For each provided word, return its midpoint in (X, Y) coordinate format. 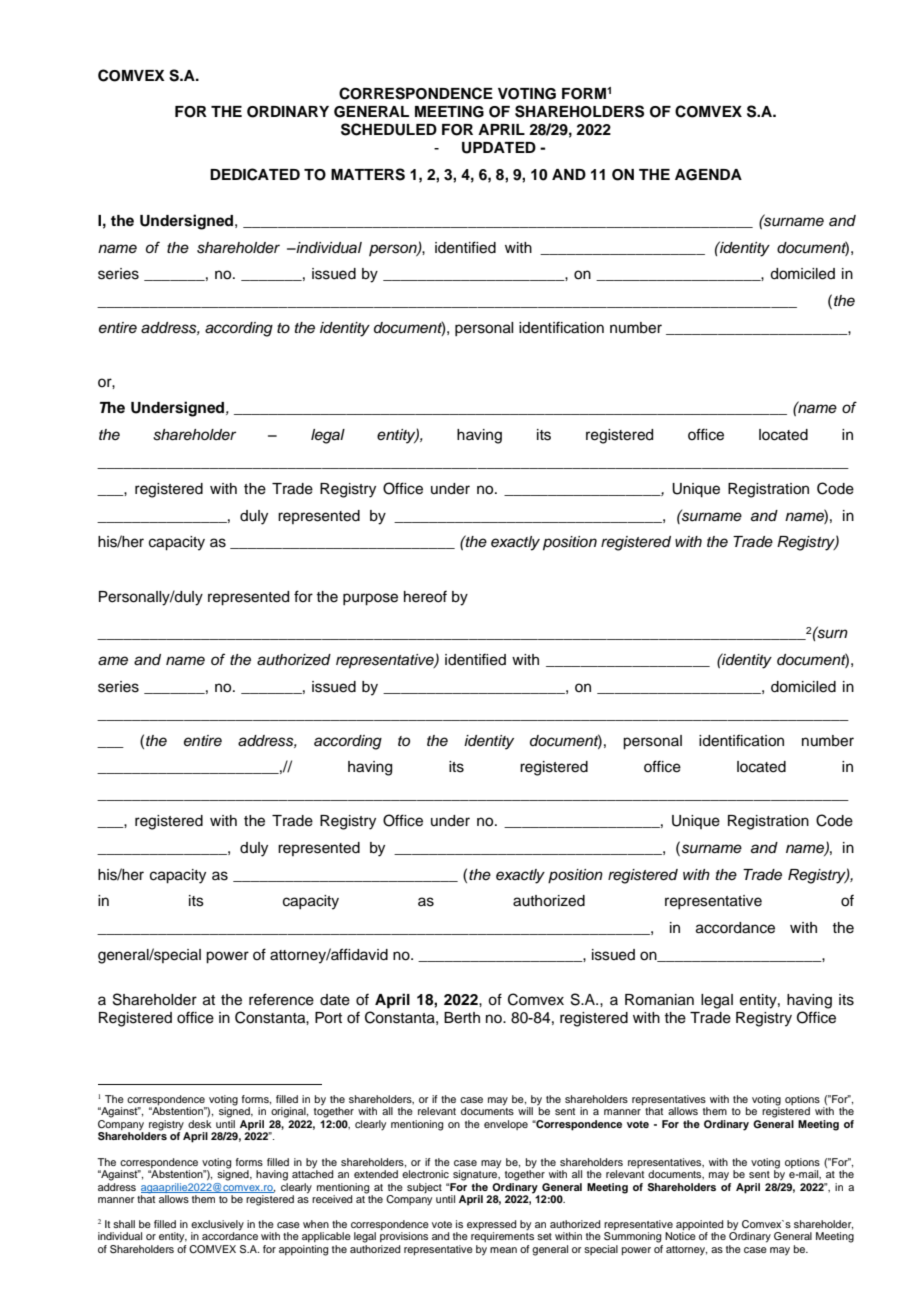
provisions (404, 1237)
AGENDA (708, 175)
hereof (425, 596)
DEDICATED (255, 174)
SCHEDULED (389, 129)
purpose (370, 599)
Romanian (659, 1000)
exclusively (217, 1226)
